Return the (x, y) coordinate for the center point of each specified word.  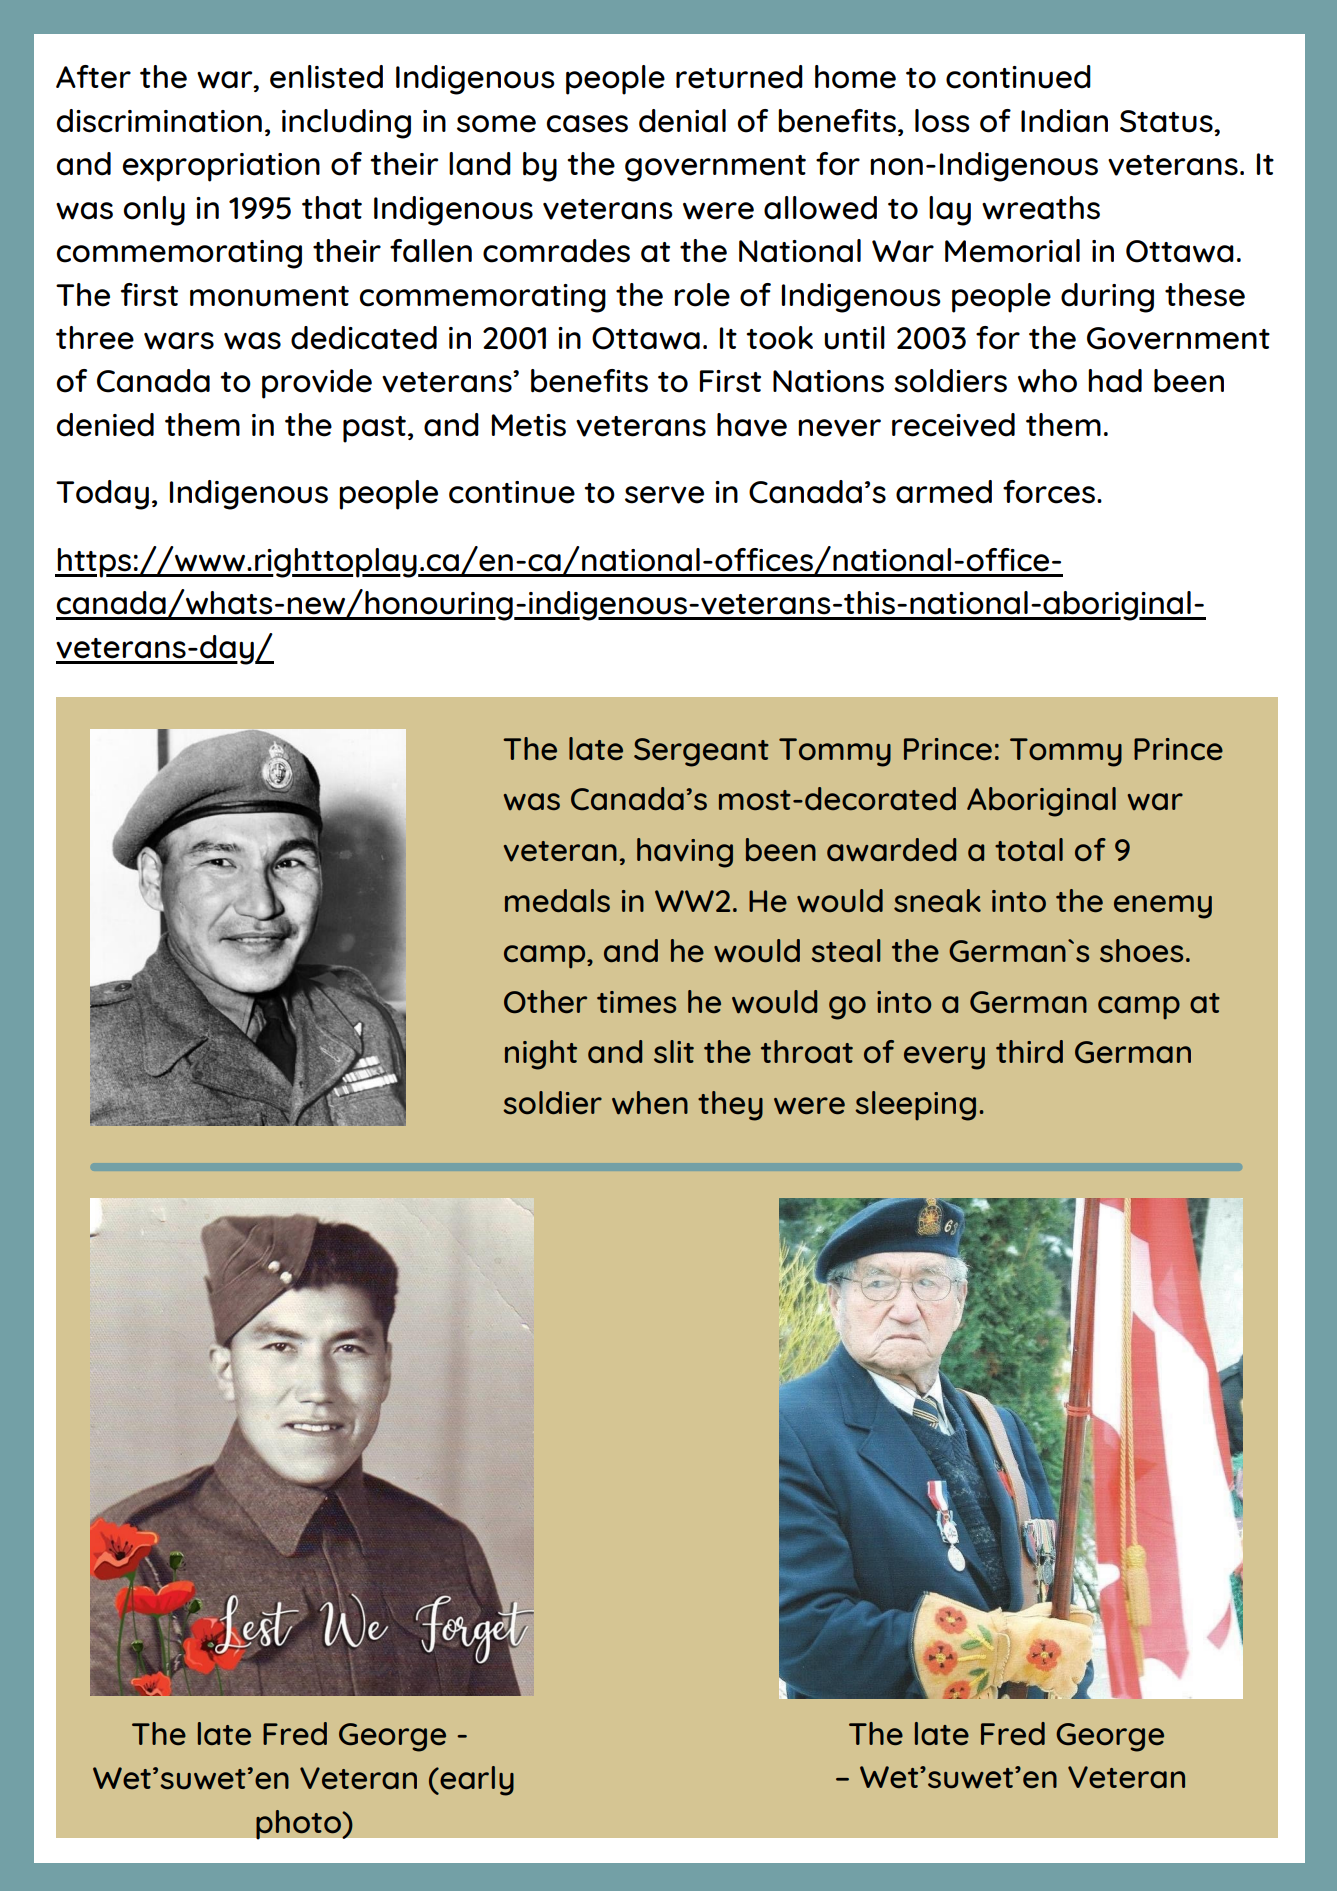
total (1029, 849)
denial (682, 121)
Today (102, 495)
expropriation (221, 167)
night (541, 1055)
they (730, 1106)
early (476, 1781)
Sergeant (701, 752)
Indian (1064, 121)
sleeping (915, 1106)
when (650, 1103)
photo (299, 1824)
